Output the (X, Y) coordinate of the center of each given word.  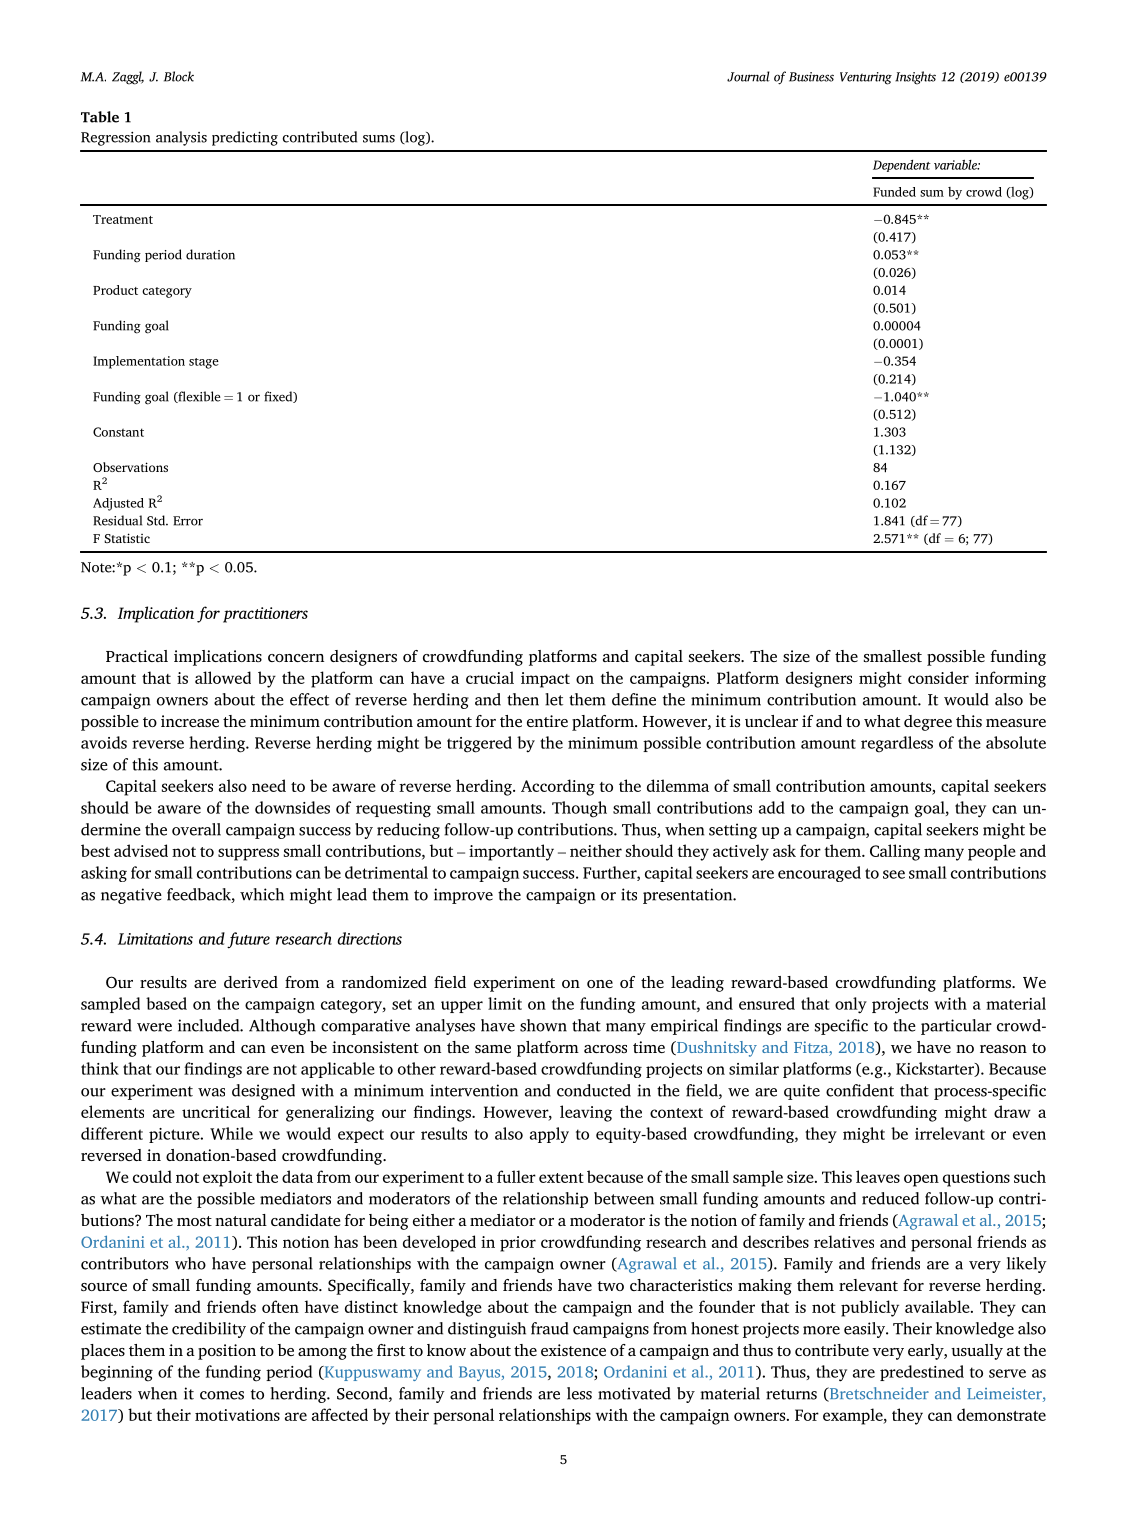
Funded (894, 192)
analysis (181, 138)
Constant (118, 432)
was (211, 1092)
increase (190, 721)
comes (222, 1395)
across (605, 1049)
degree (928, 723)
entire (547, 721)
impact (545, 680)
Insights (915, 78)
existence (573, 1350)
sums (379, 139)
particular (956, 1027)
